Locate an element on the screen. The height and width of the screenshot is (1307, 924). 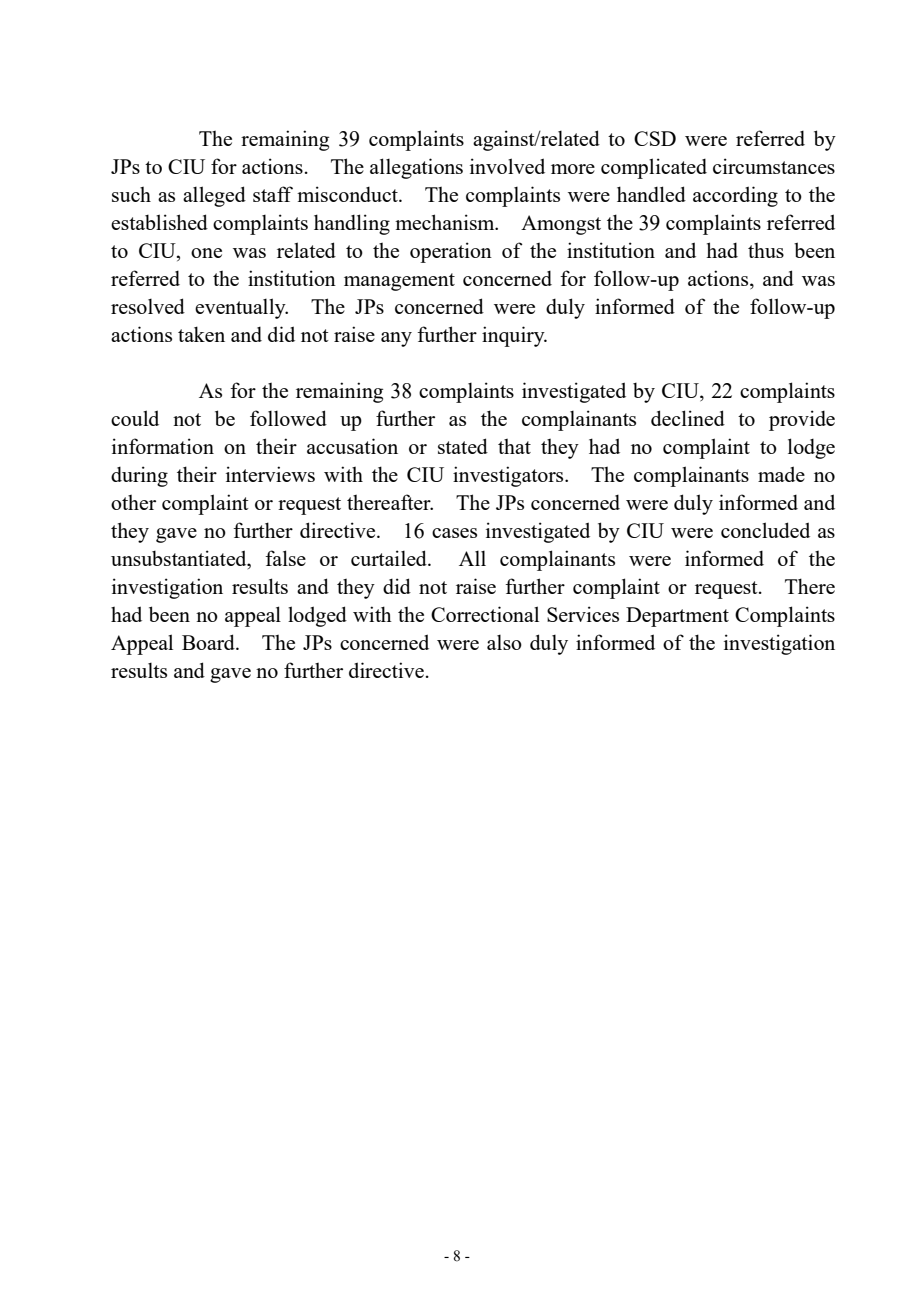
involved is located at coordinates (507, 166).
